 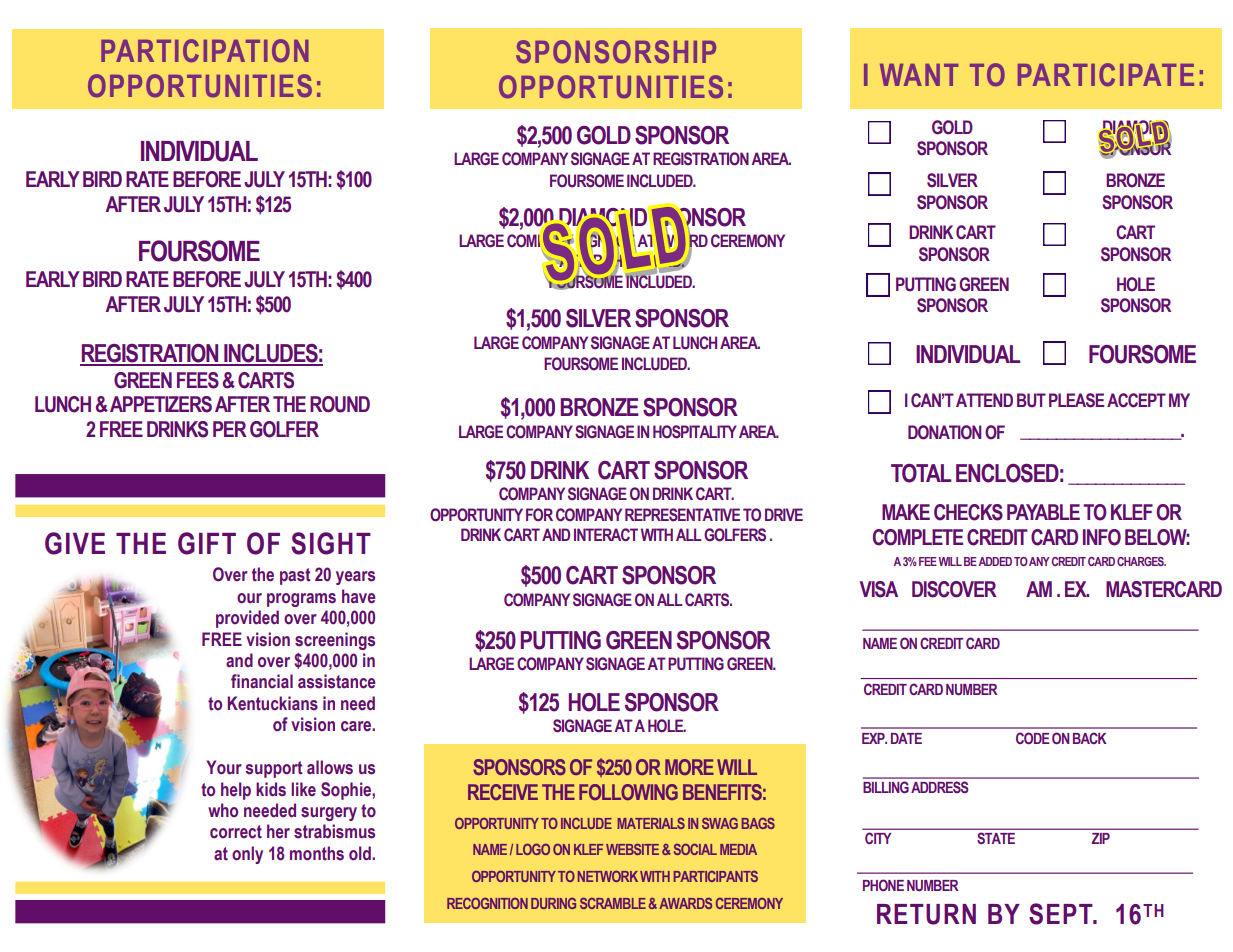 I want to click on GIFT, so click(x=207, y=543).
